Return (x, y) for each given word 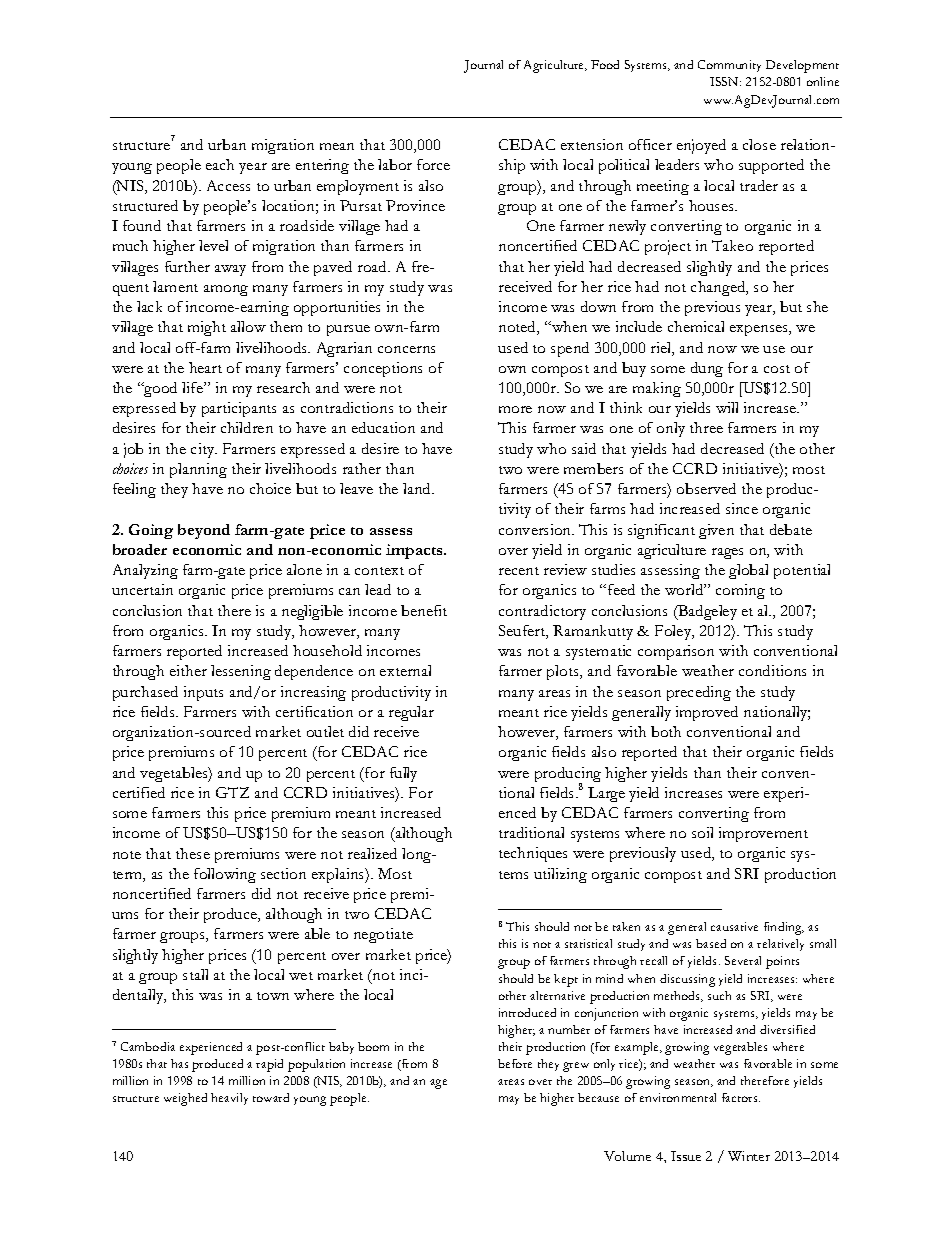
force (433, 164)
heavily (229, 1099)
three (706, 427)
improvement (763, 834)
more (515, 409)
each (220, 164)
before (515, 1063)
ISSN (725, 81)
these (193, 853)
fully (403, 774)
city (204, 450)
